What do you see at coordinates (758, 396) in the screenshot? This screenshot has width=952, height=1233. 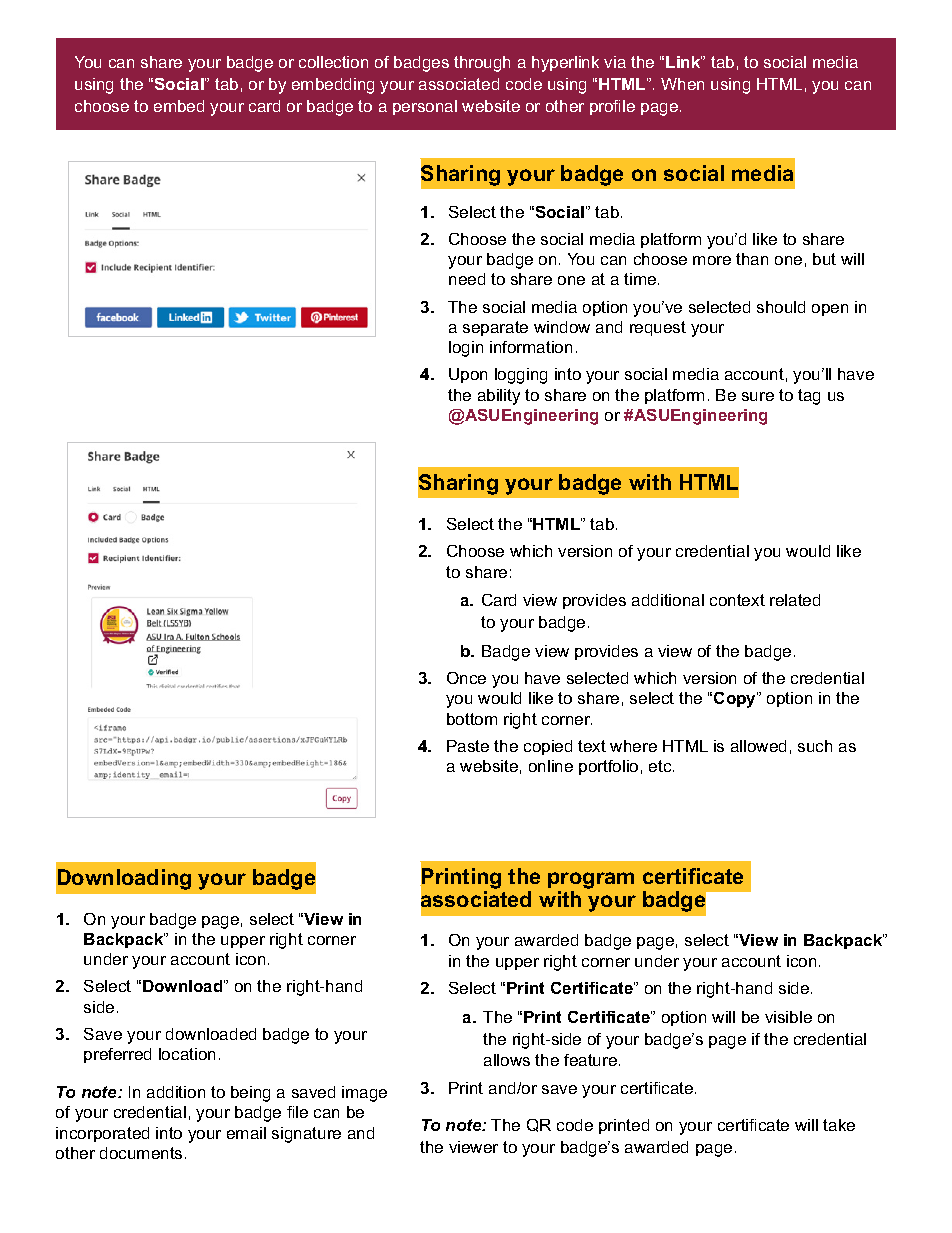 I see `sure` at bounding box center [758, 396].
